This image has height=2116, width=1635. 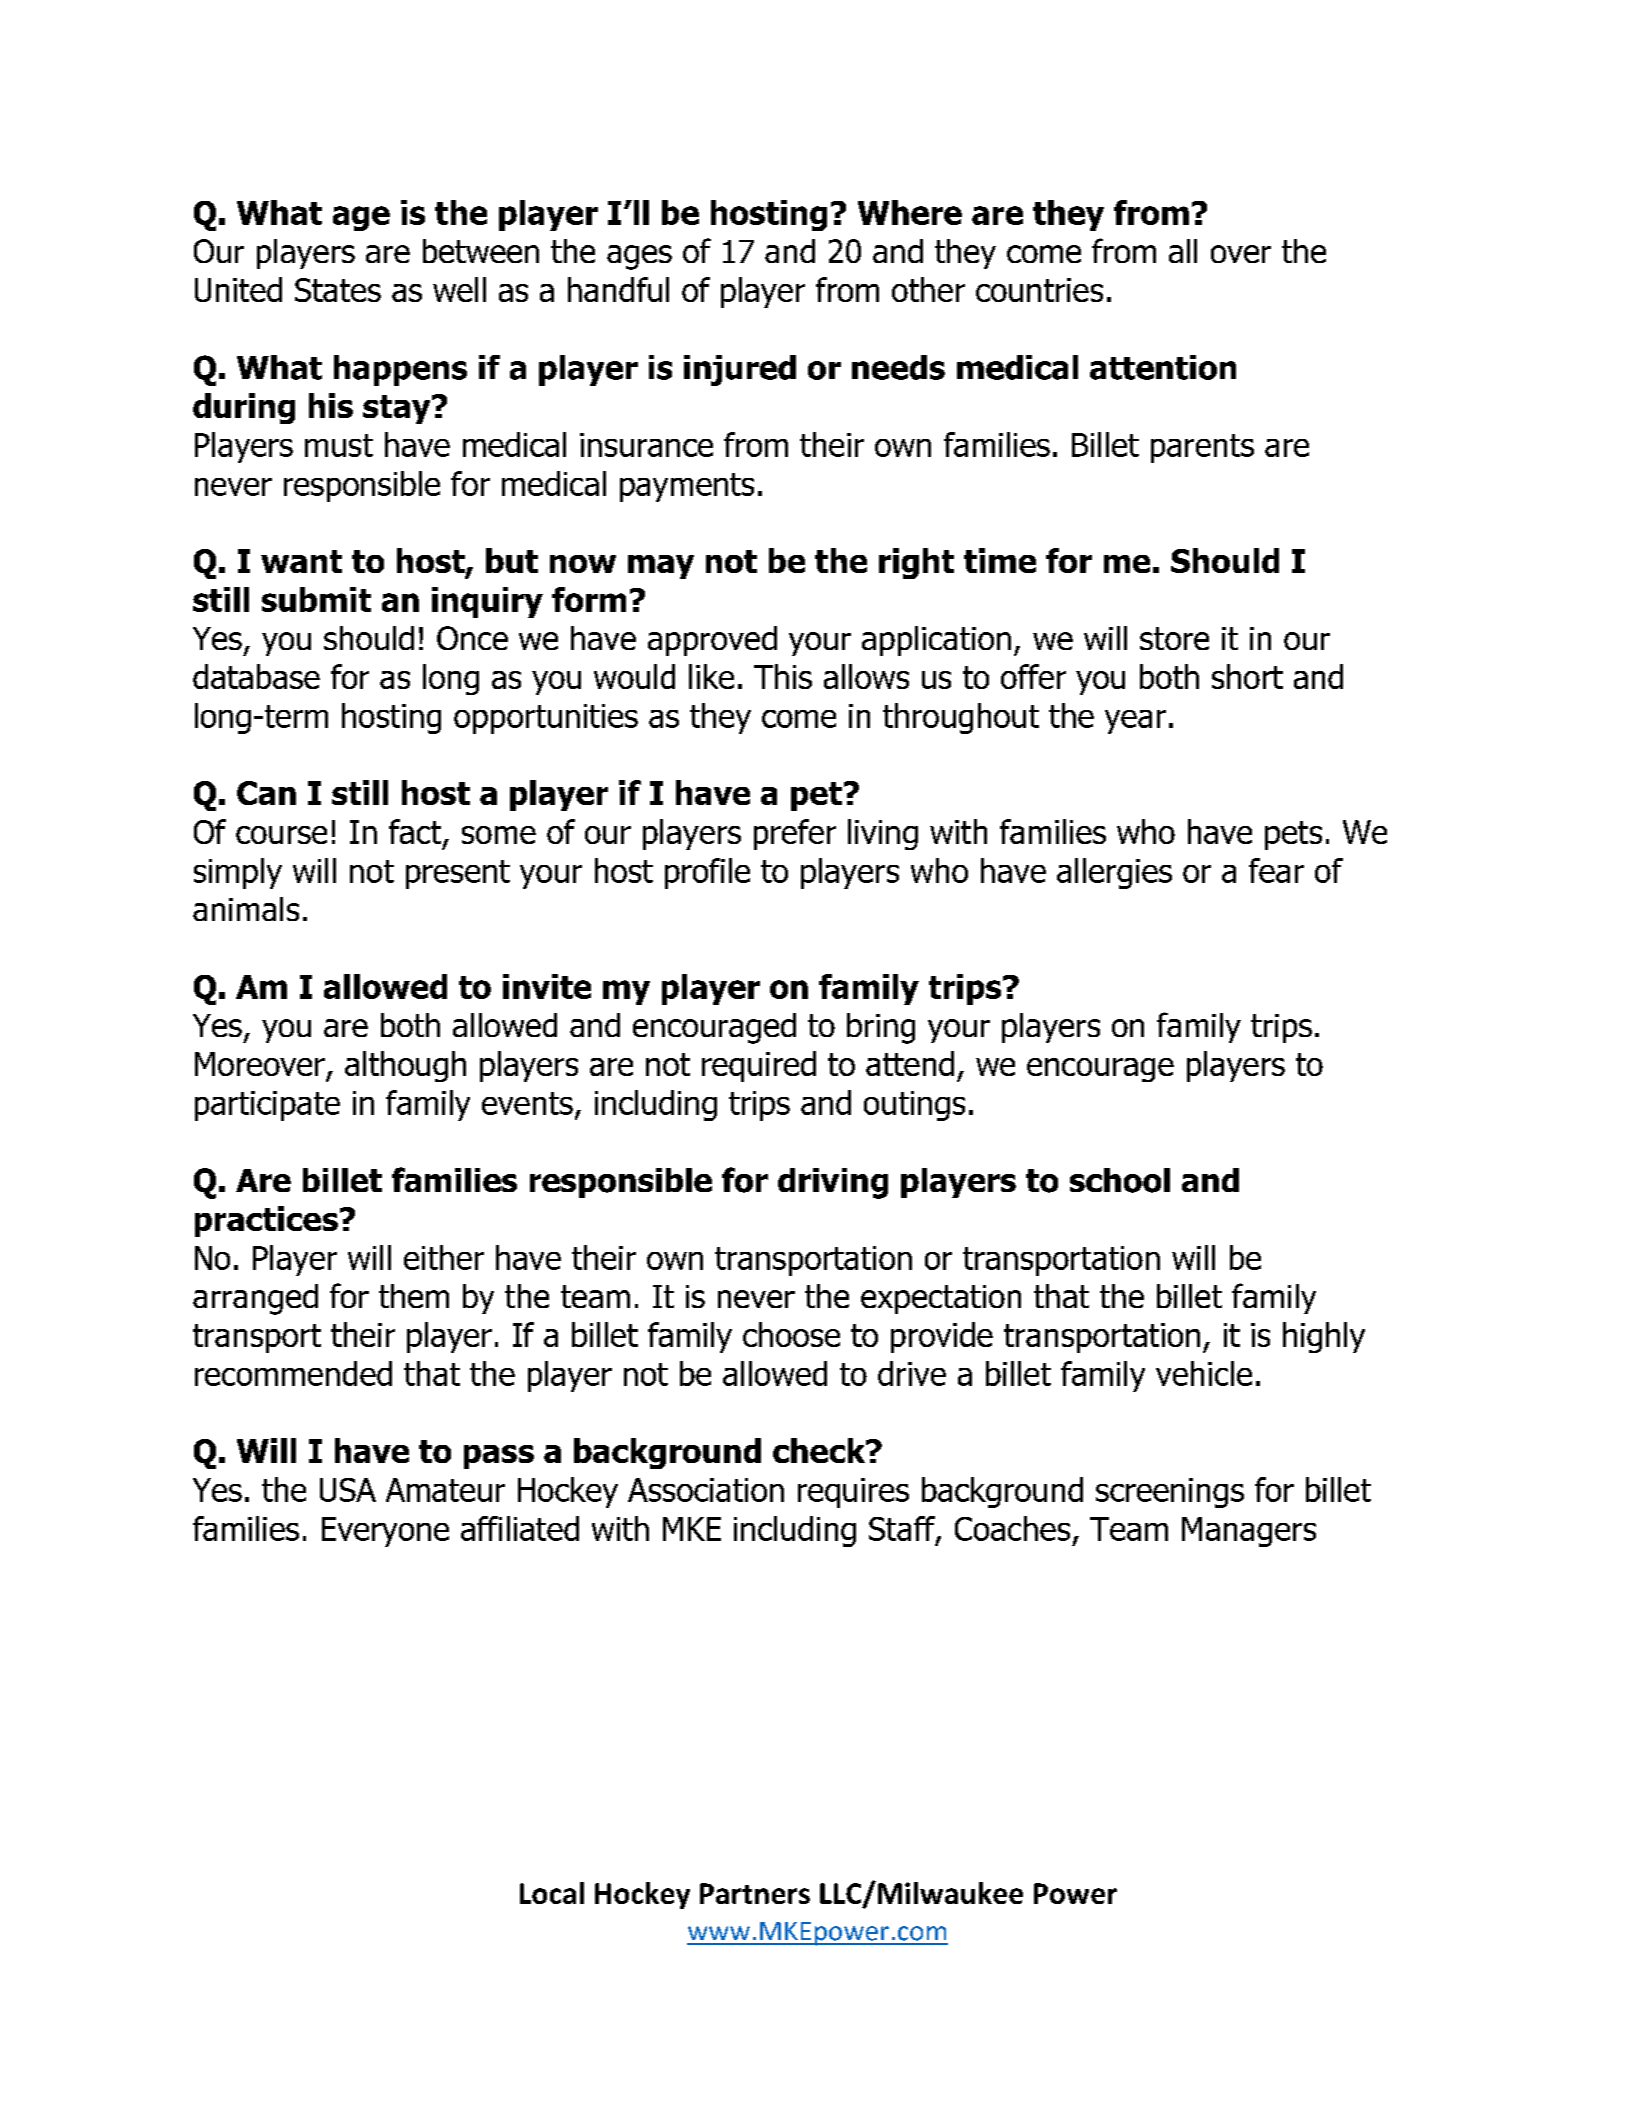 I want to click on them, so click(x=414, y=1296).
